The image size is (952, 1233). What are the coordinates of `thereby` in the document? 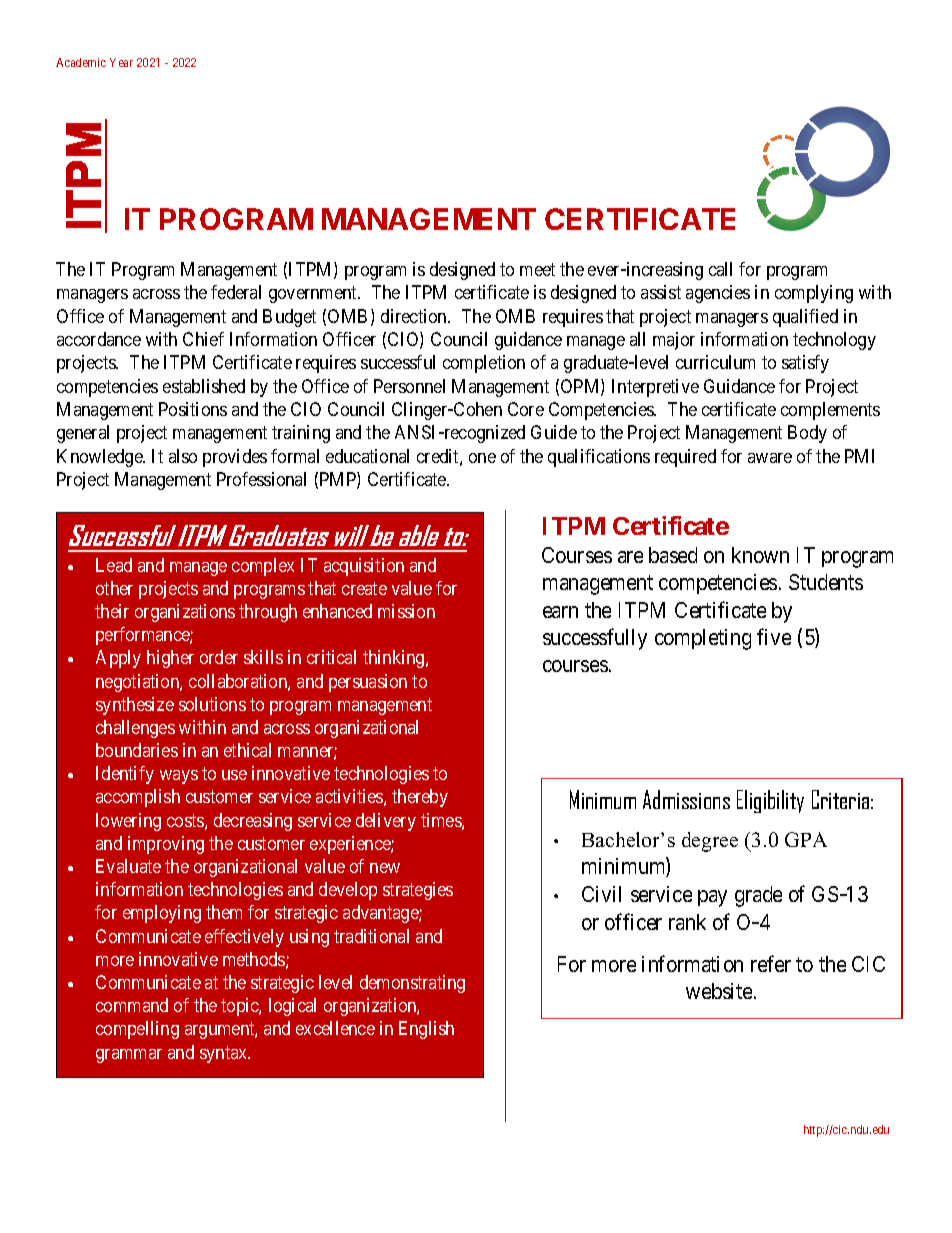 It's located at (420, 798).
